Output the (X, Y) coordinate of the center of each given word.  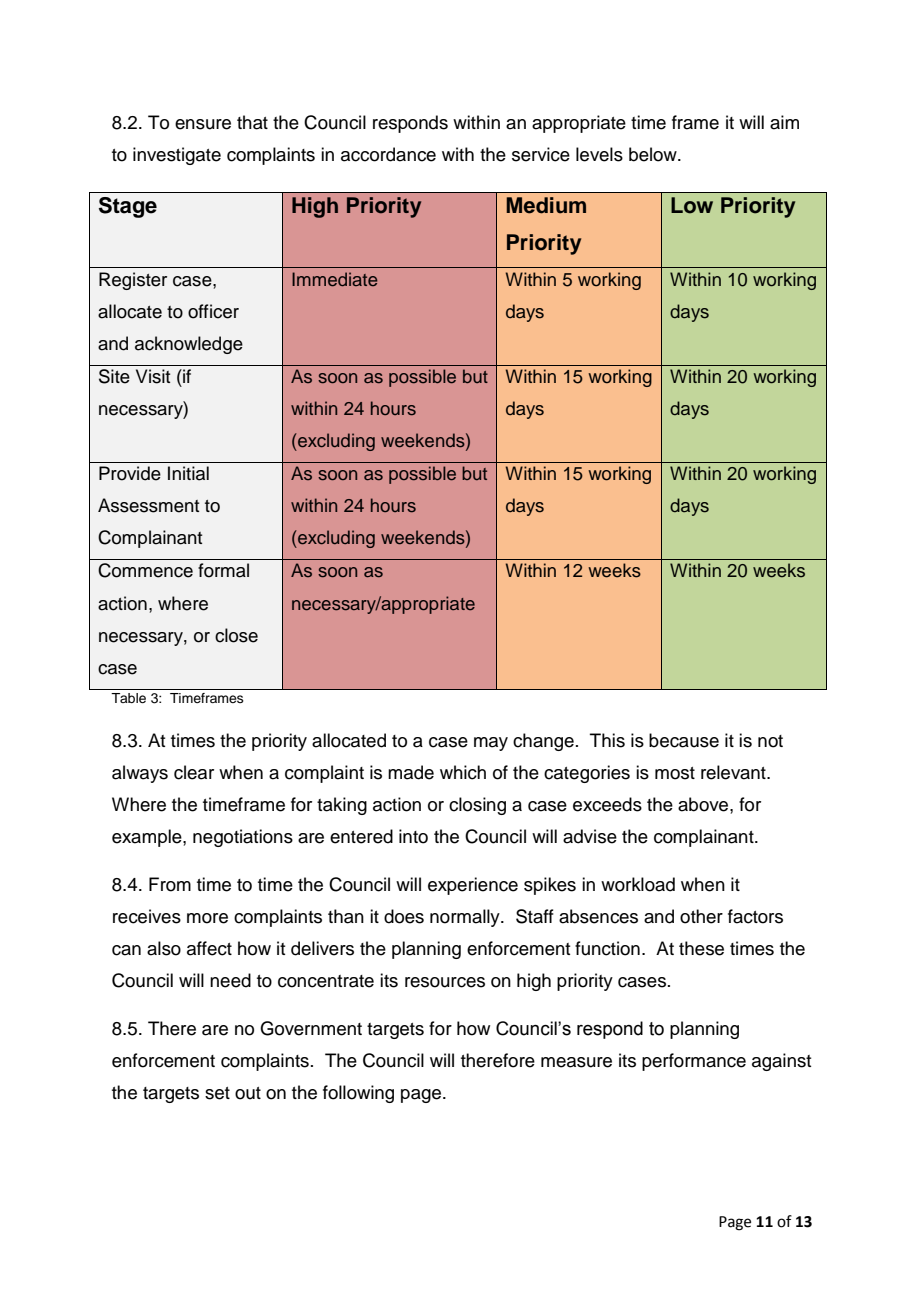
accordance (388, 154)
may (491, 744)
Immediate (334, 279)
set (217, 1093)
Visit (153, 376)
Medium (546, 205)
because (684, 740)
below (654, 154)
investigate (177, 156)
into (413, 836)
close (236, 635)
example (148, 838)
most (675, 773)
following (358, 1094)
